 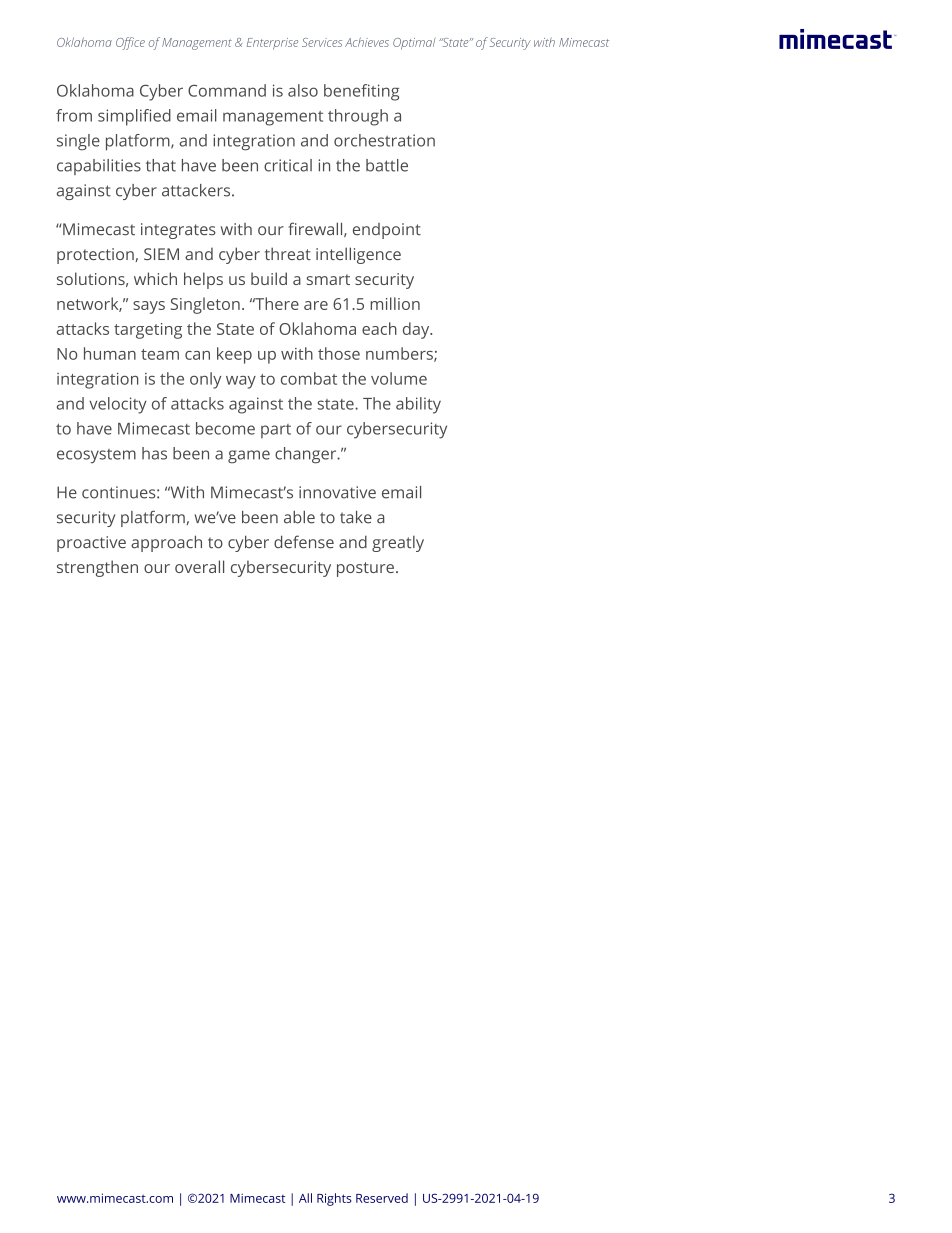 I want to click on overall, so click(x=199, y=566).
